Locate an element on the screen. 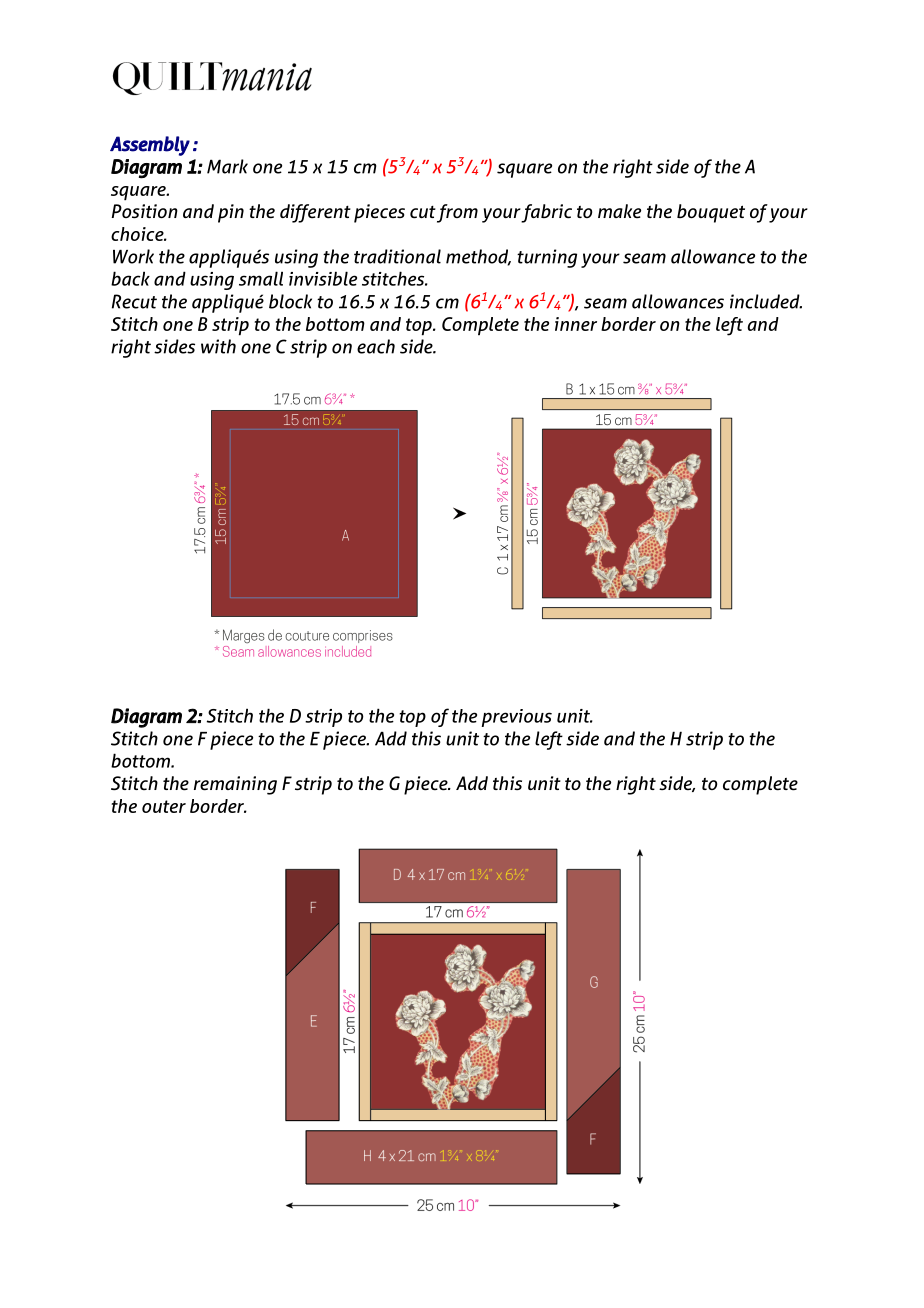  from is located at coordinates (457, 213).
